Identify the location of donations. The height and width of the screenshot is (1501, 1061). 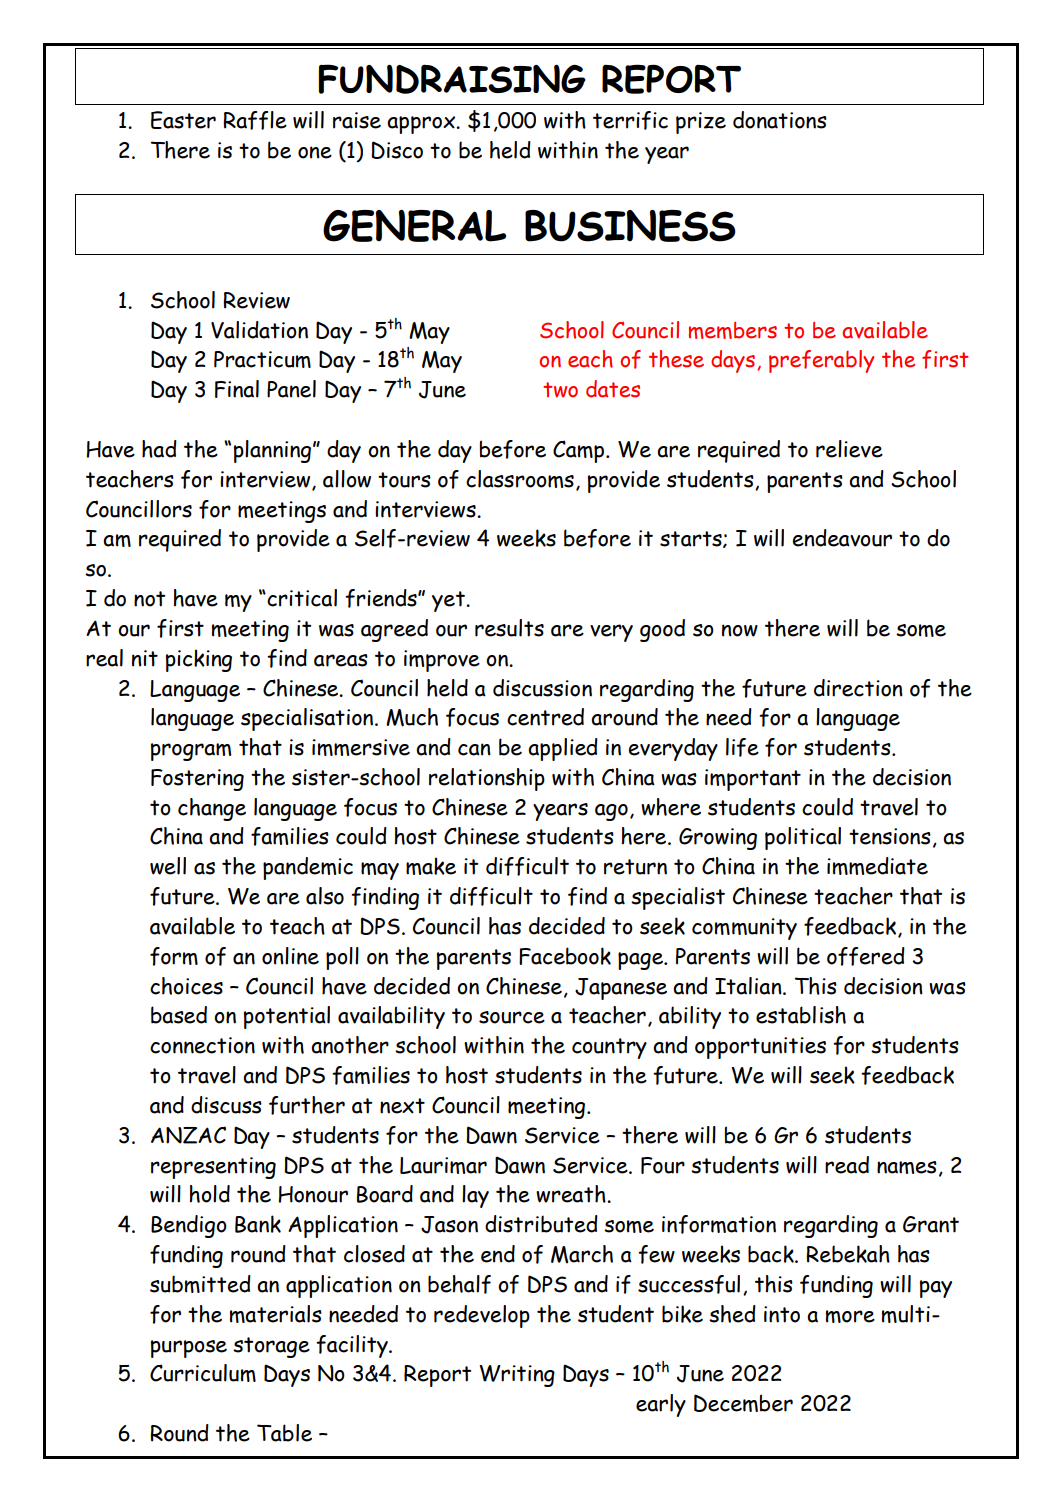
(780, 120).
